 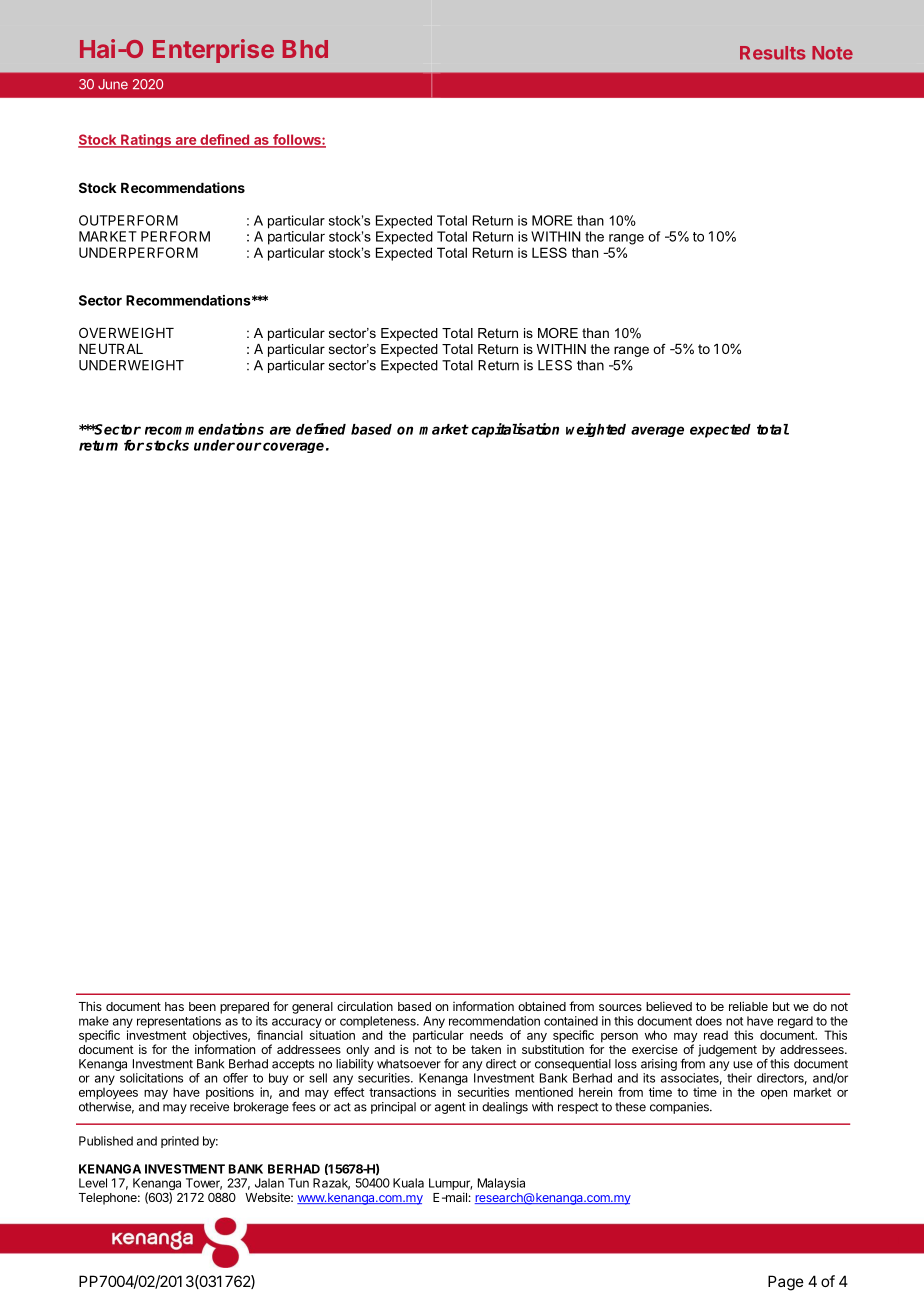 What do you see at coordinates (305, 49) in the screenshot?
I see `Bhd` at bounding box center [305, 49].
